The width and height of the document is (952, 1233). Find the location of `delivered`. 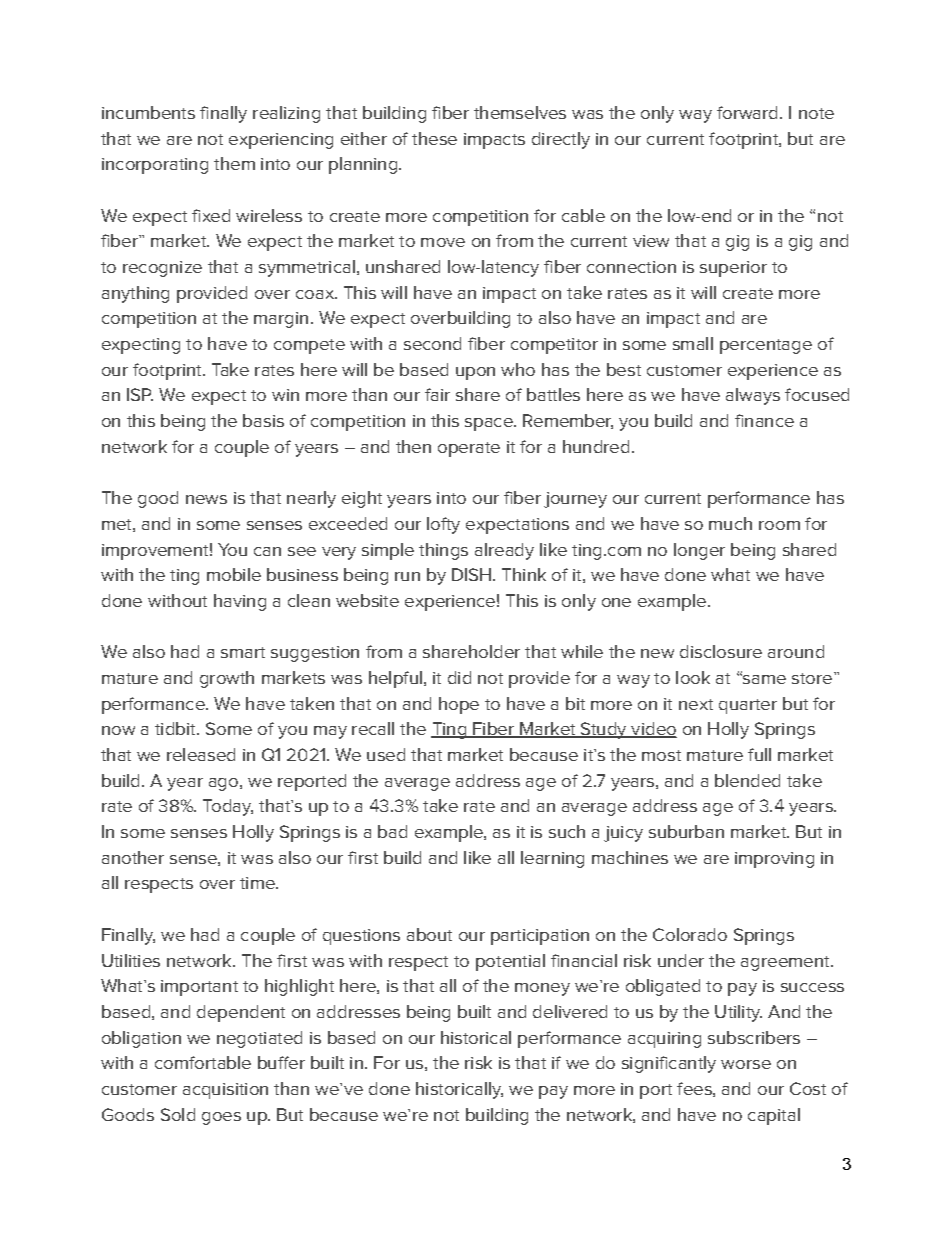

delivered is located at coordinates (570, 1011).
